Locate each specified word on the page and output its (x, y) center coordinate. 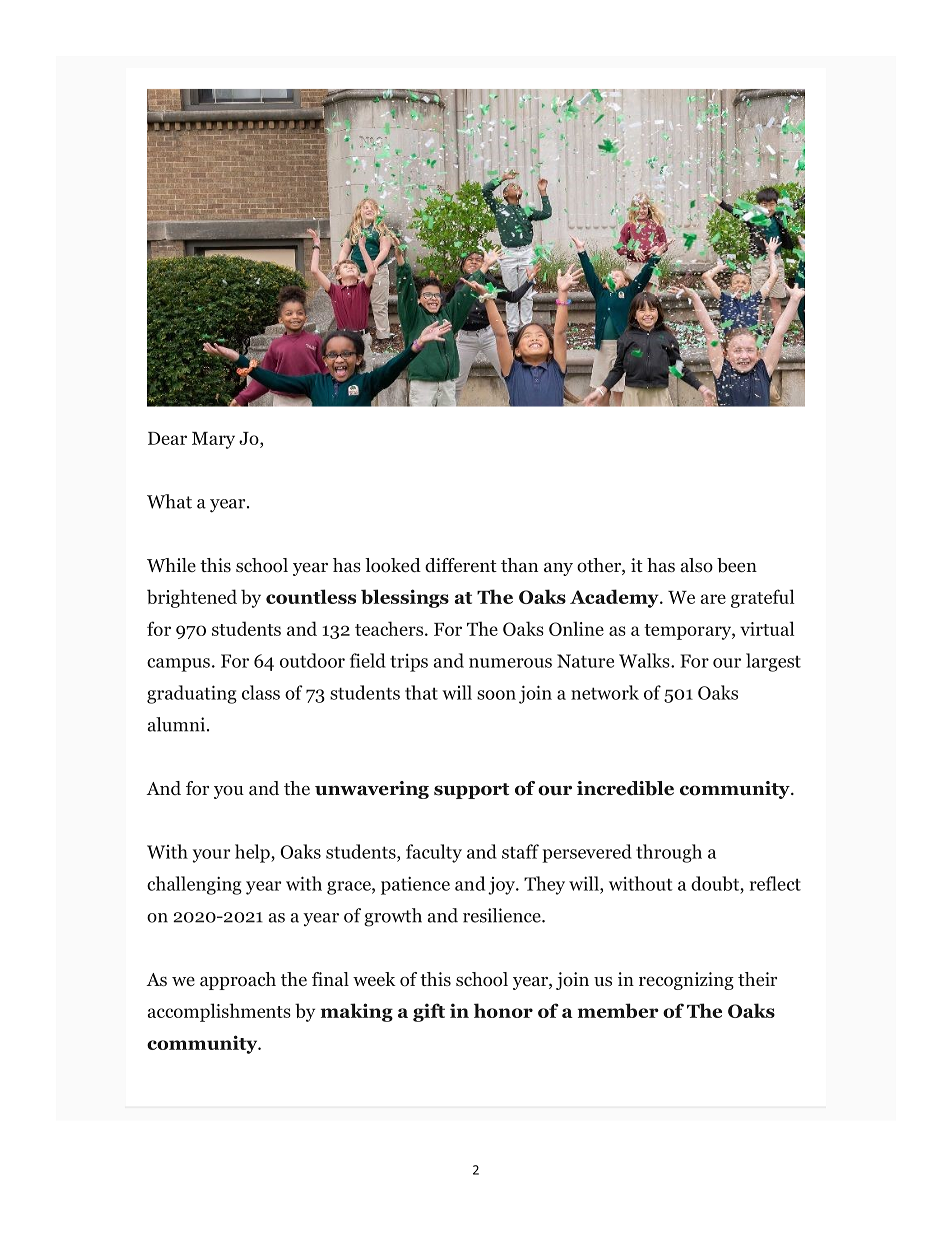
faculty (434, 853)
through (669, 853)
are (713, 599)
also (697, 565)
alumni (178, 724)
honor (503, 1010)
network (605, 692)
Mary (213, 440)
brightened (192, 598)
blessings (405, 598)
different (461, 565)
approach (238, 981)
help (253, 853)
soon (496, 695)
